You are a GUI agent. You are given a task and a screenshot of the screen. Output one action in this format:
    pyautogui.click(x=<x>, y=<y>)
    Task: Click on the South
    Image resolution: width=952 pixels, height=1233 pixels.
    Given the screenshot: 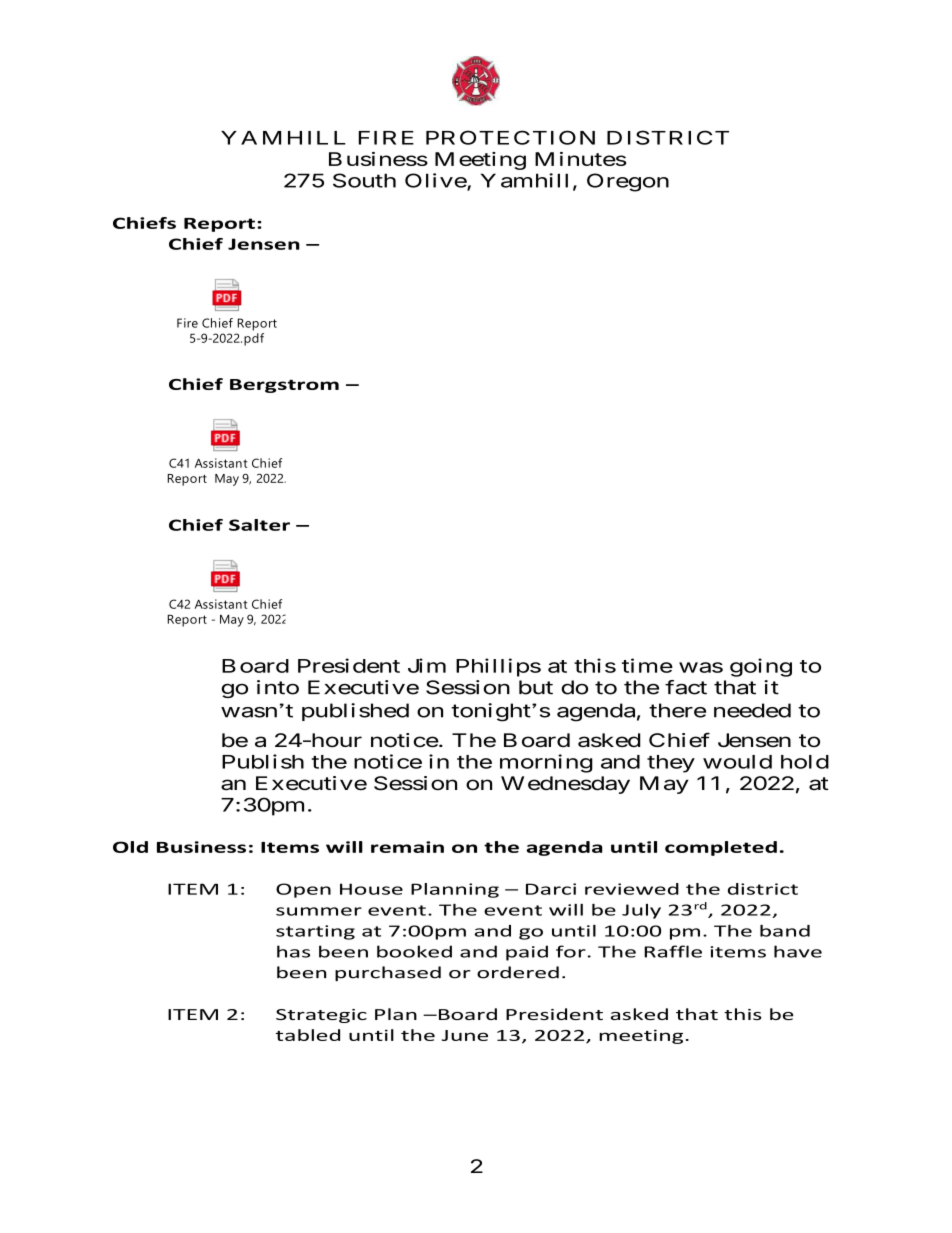 What is the action you would take?
    pyautogui.click(x=364, y=180)
